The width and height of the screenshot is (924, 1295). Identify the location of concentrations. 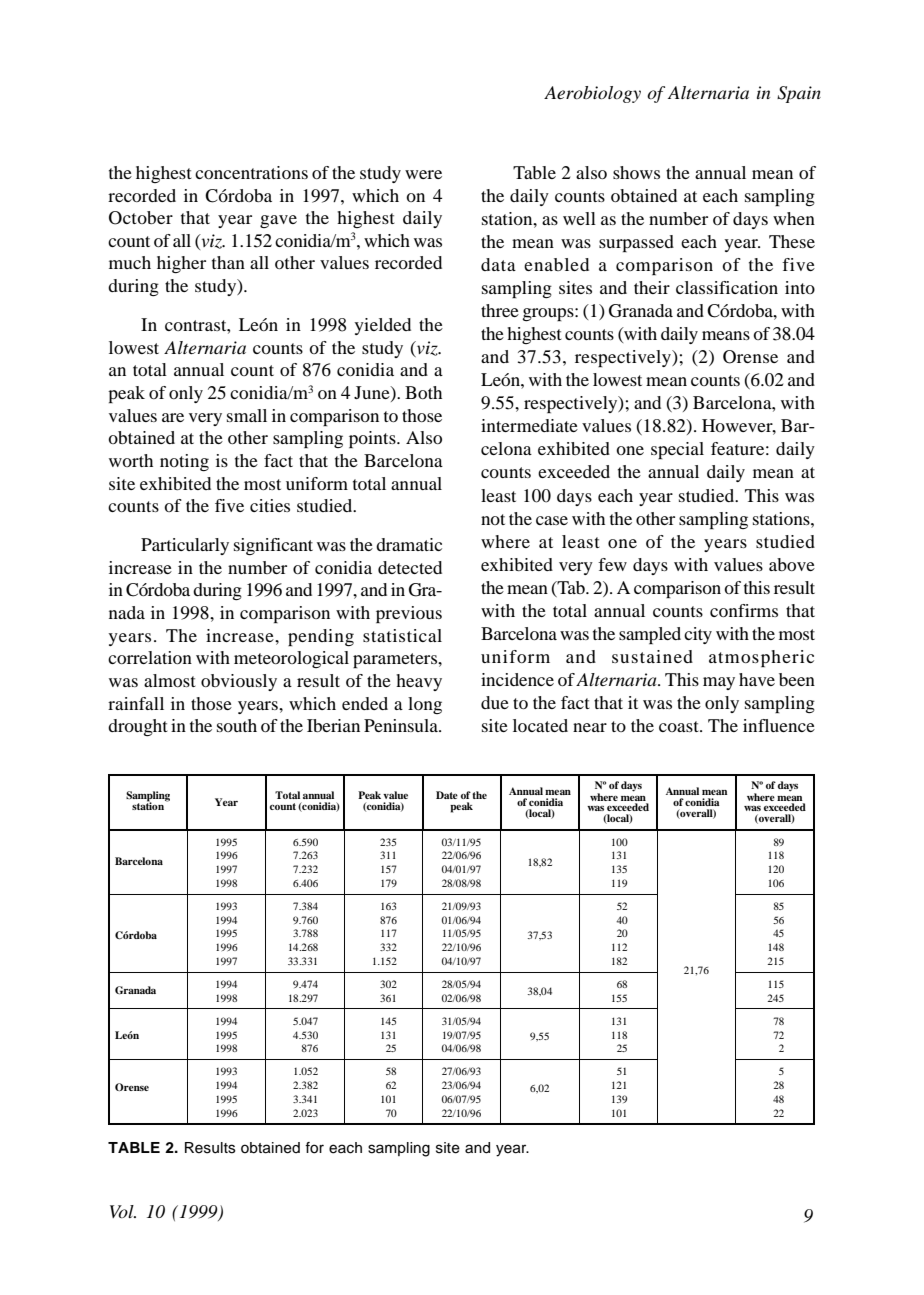
(251, 172).
